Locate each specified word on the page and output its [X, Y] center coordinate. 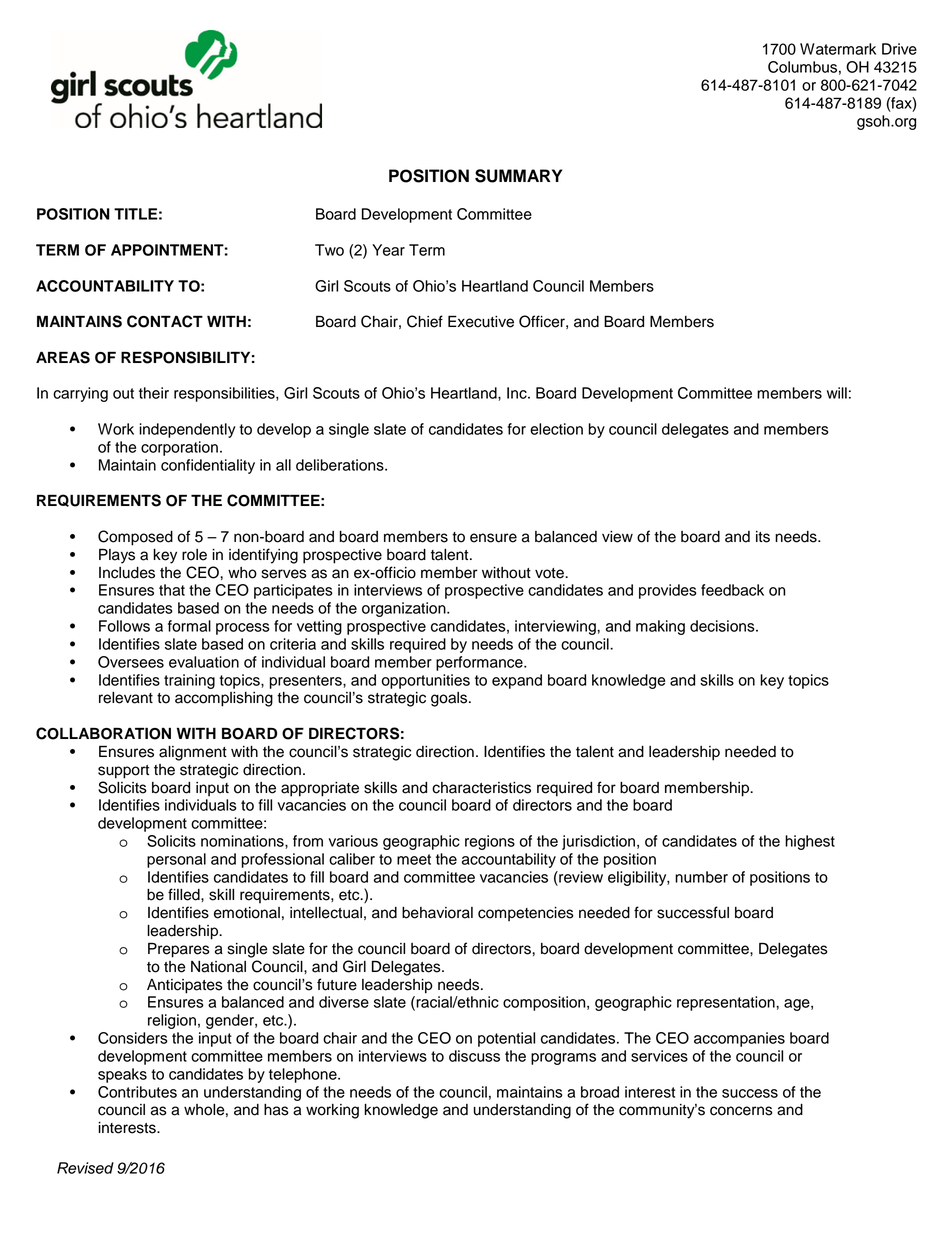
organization [405, 609]
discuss [474, 1056]
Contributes [137, 1092]
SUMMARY [518, 176]
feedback [732, 590]
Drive [899, 49]
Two [329, 250]
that [172, 590]
